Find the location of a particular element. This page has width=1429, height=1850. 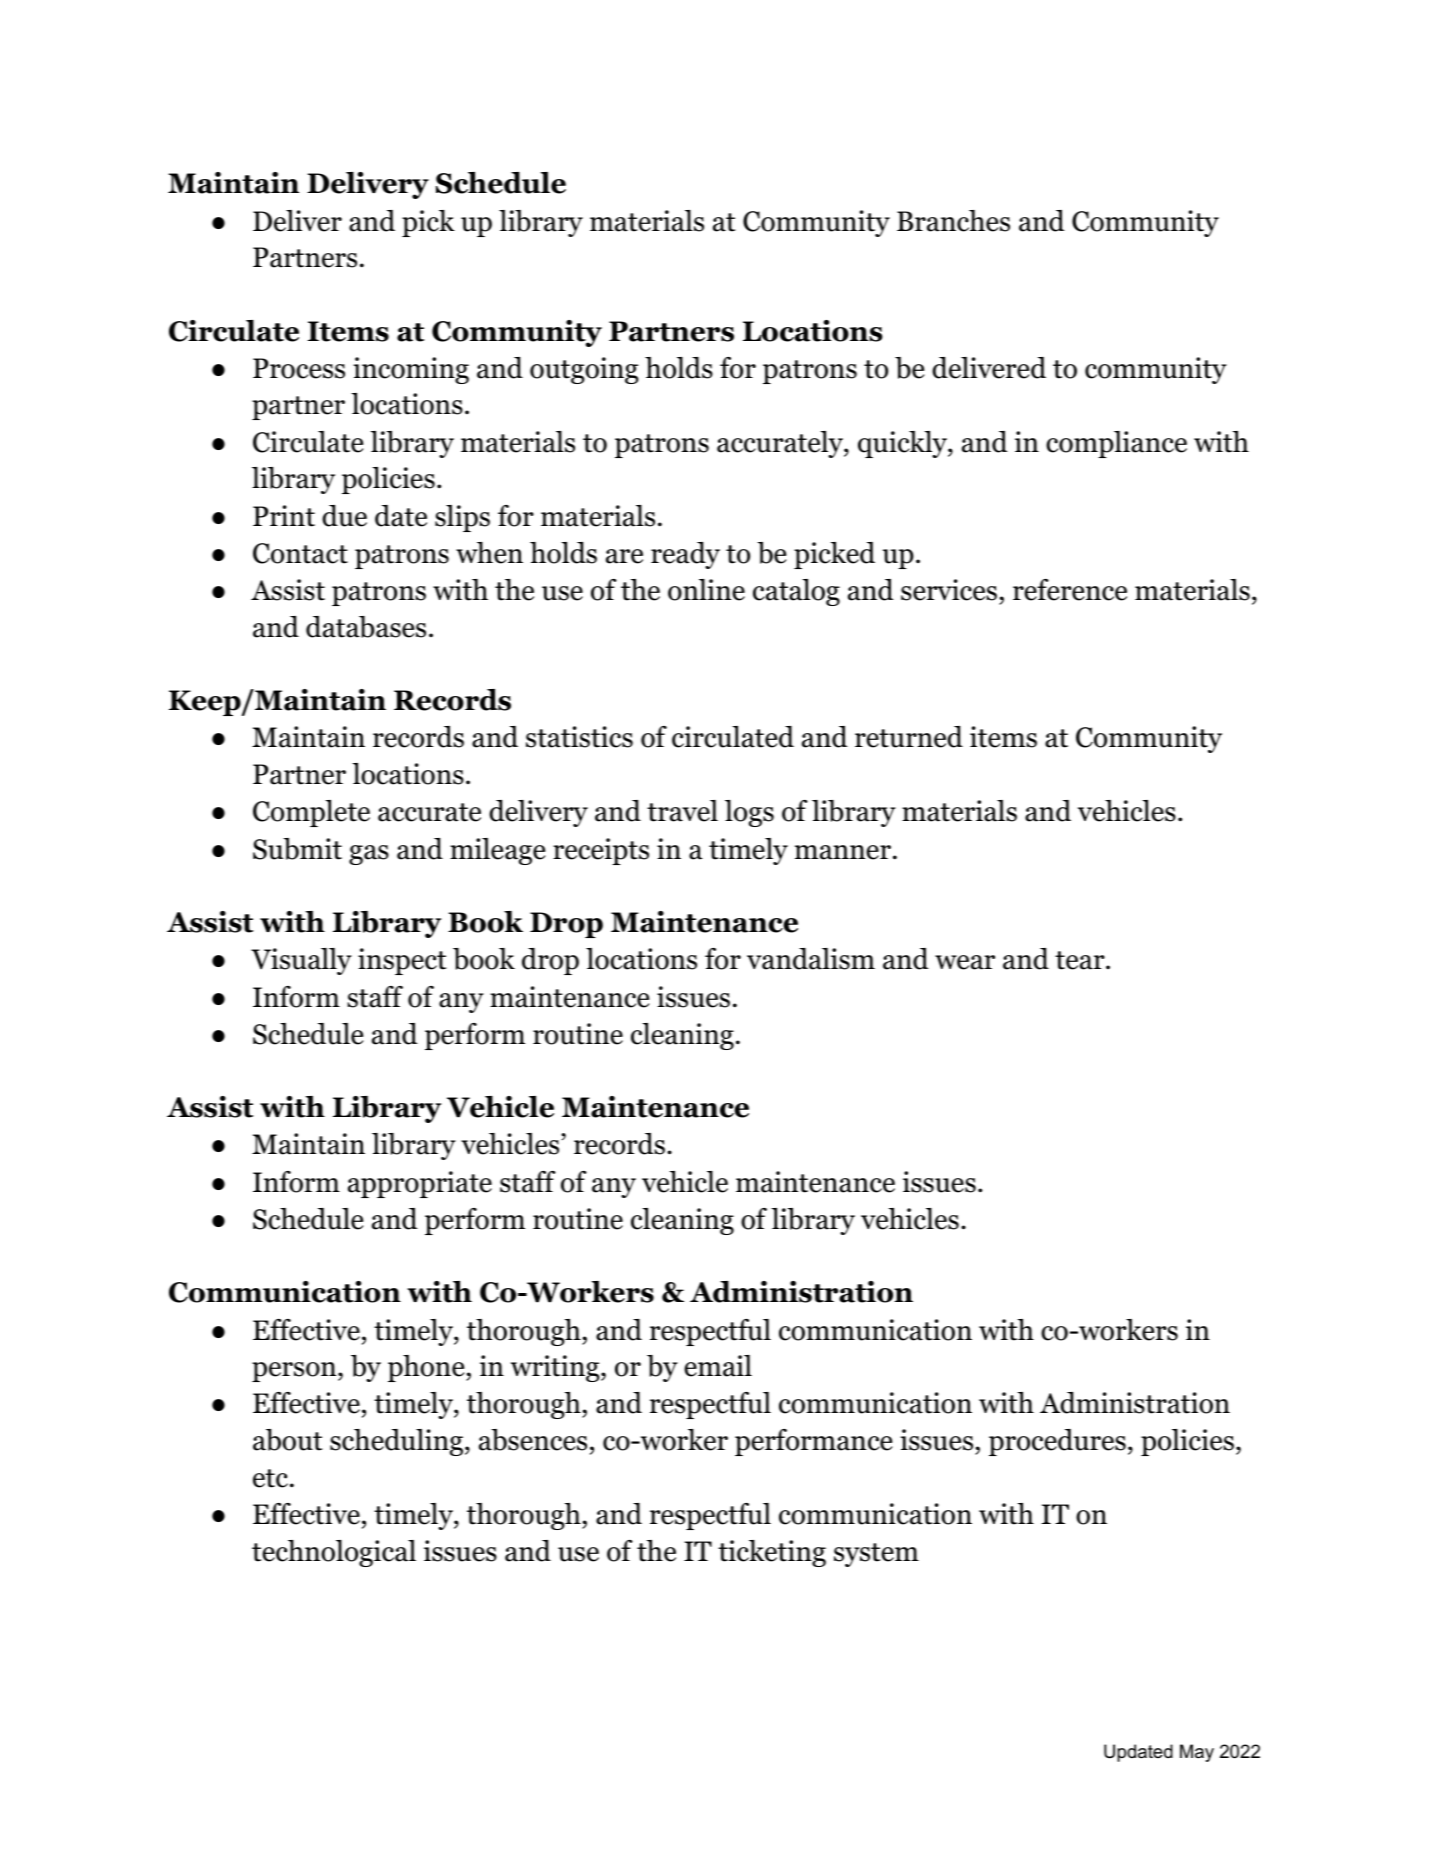

Branches is located at coordinates (953, 221).
